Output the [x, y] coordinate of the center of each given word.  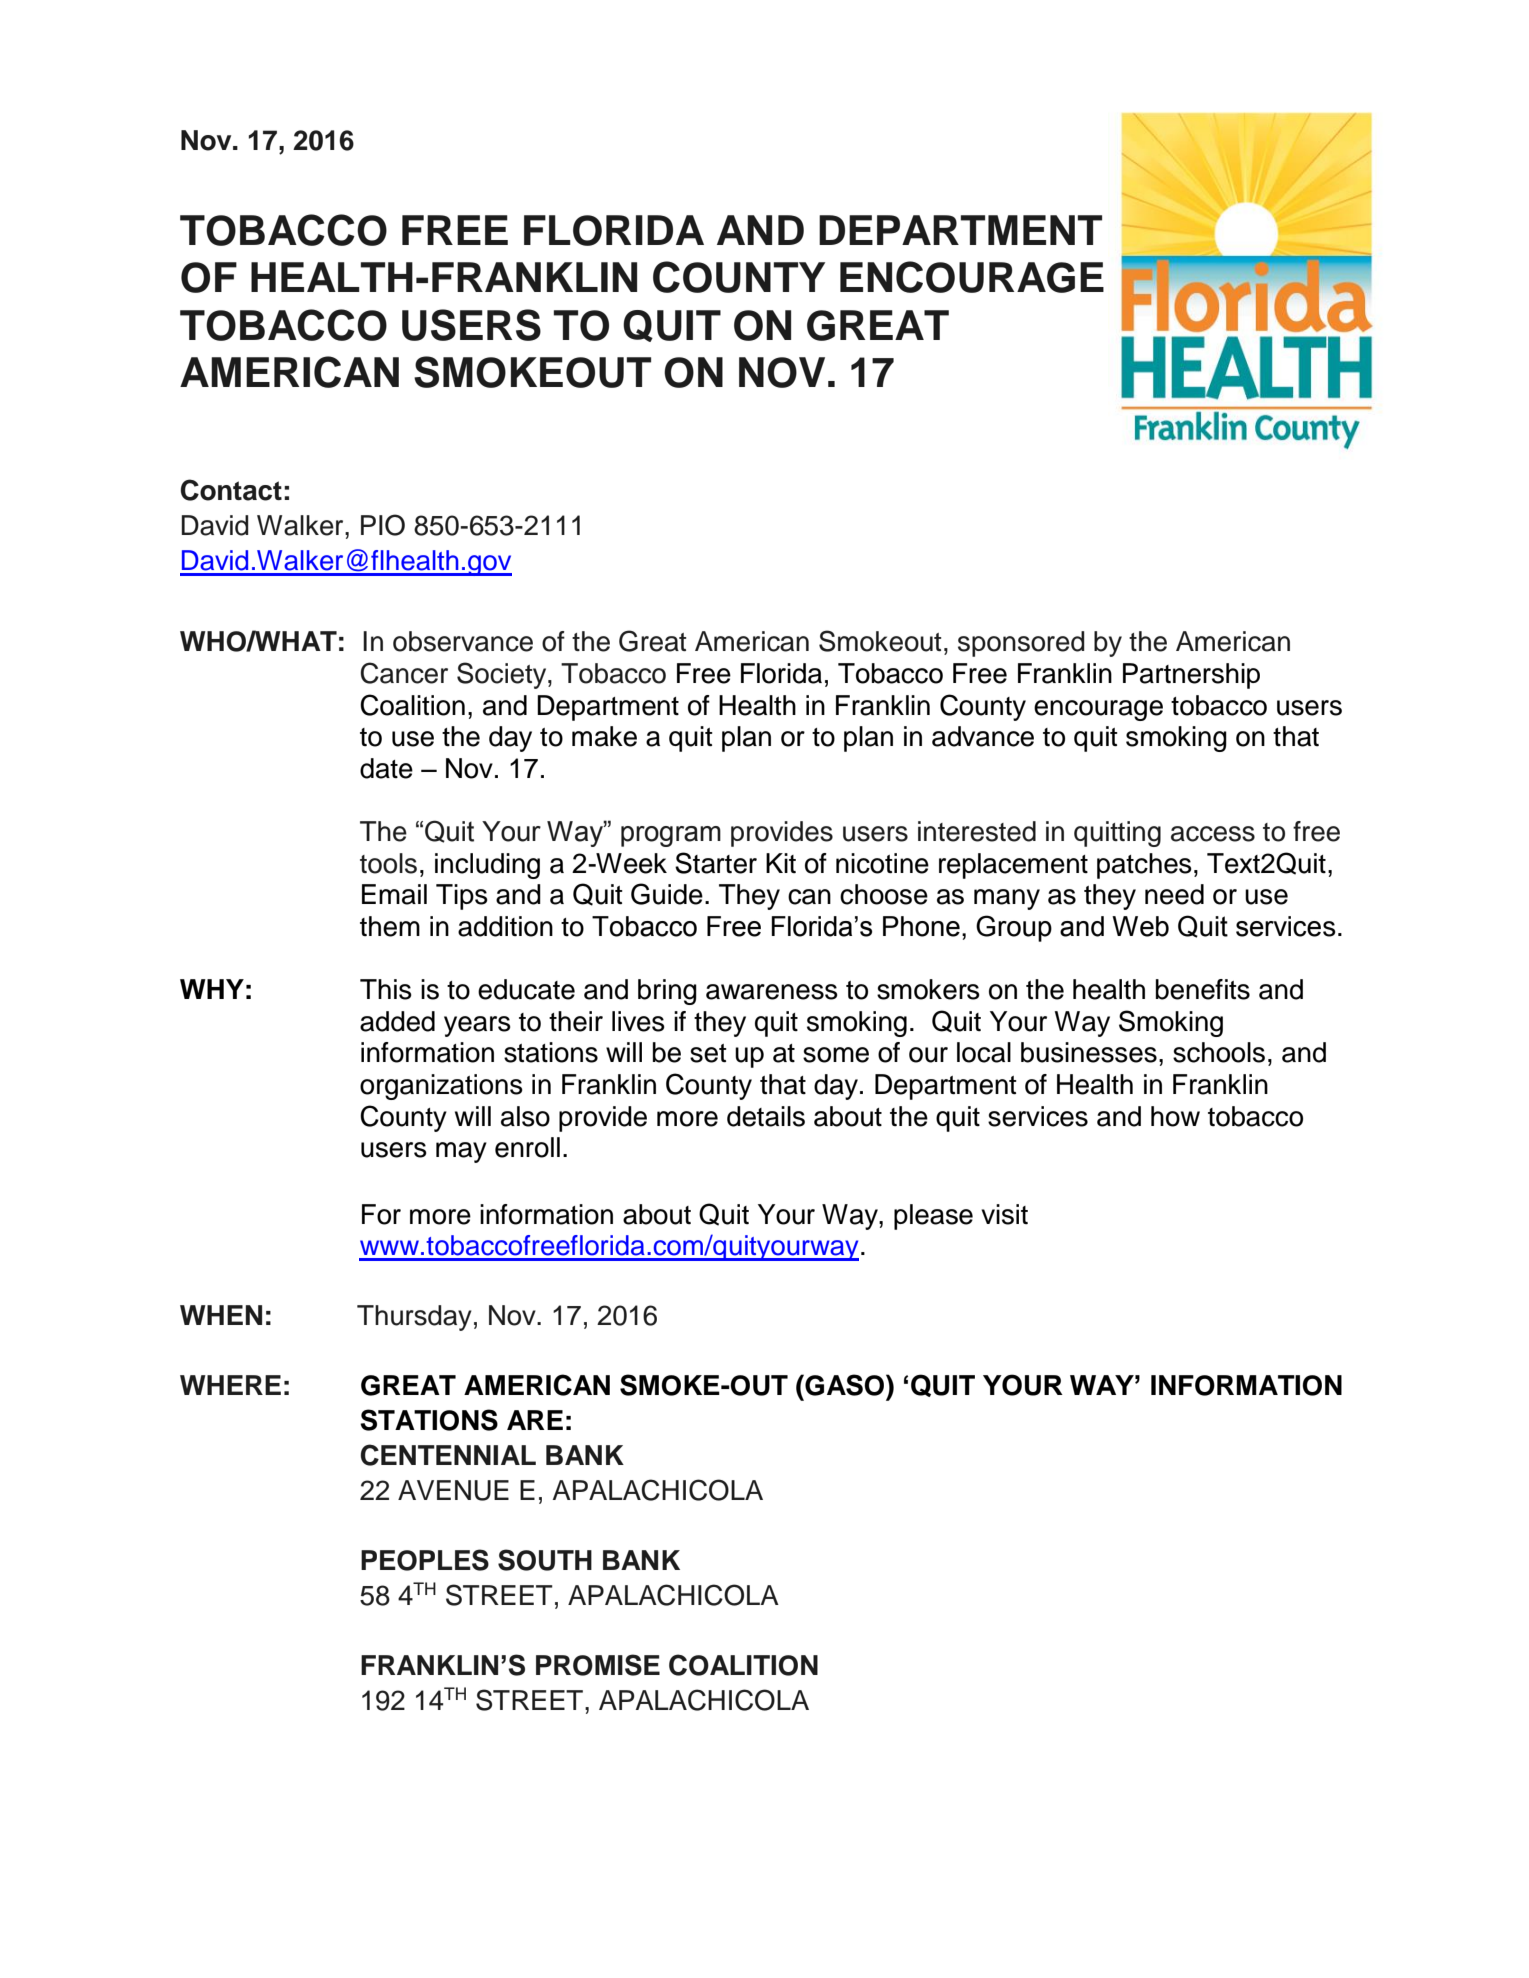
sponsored [1021, 644]
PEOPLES [425, 1560]
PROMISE [598, 1665]
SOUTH [545, 1560]
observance [463, 641]
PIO [383, 525]
